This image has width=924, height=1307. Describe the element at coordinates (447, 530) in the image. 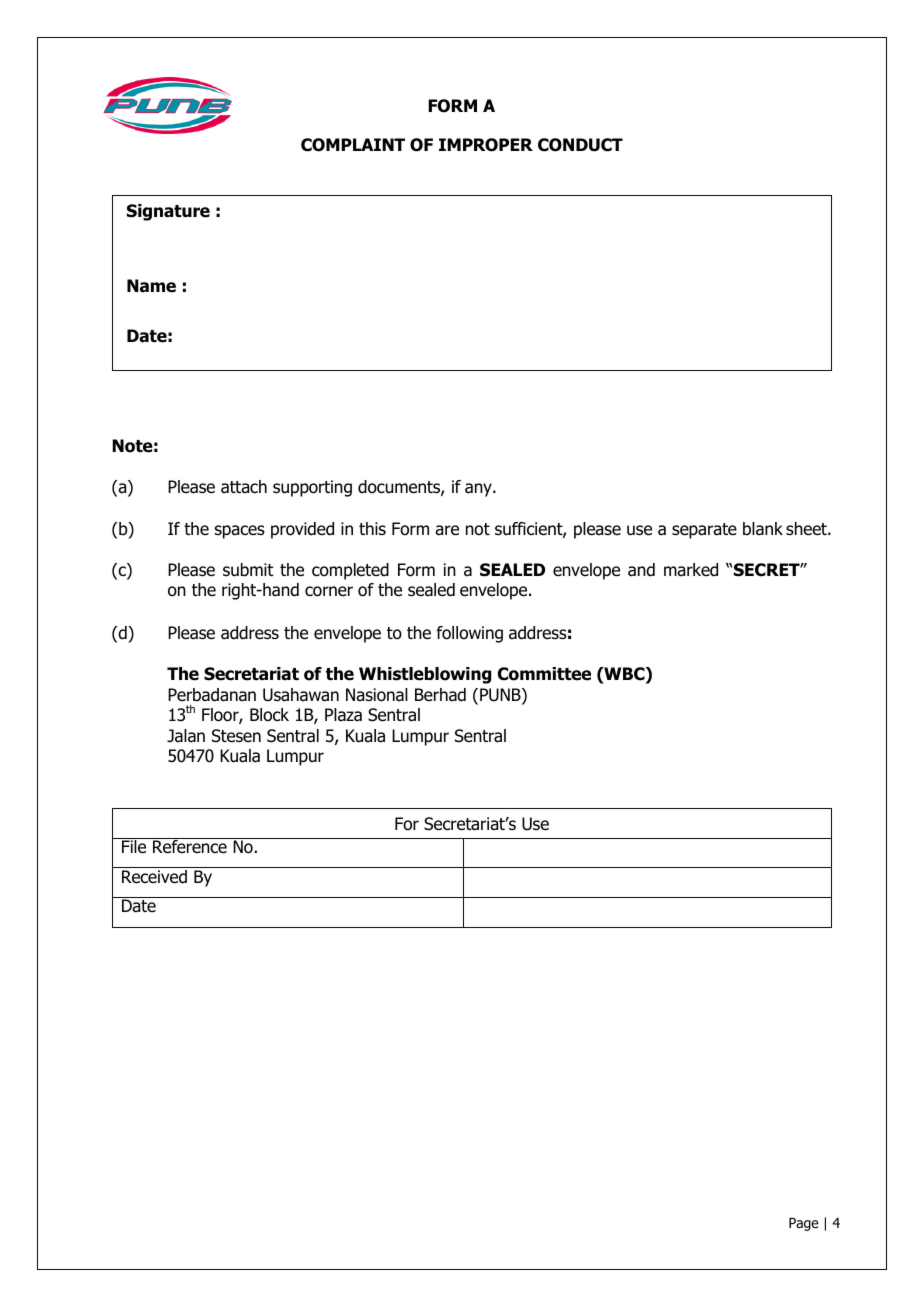

I see `are` at that location.
